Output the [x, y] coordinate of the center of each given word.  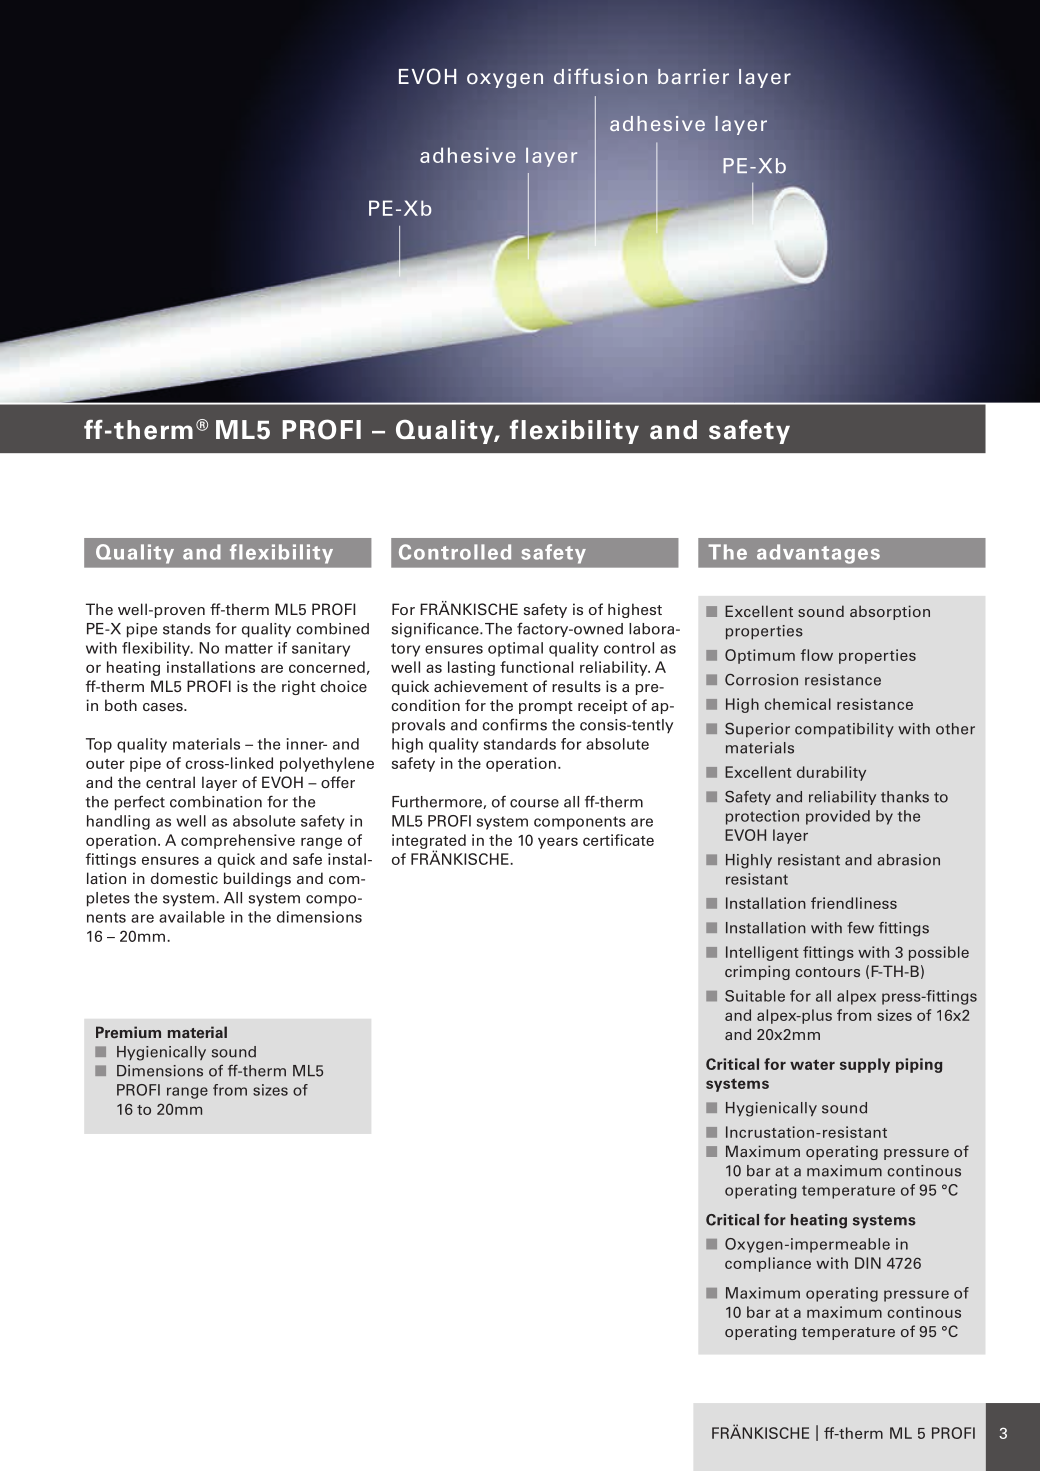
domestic [184, 878]
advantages [818, 554]
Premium [128, 1032]
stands [187, 629]
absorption [890, 612]
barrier [693, 76]
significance [436, 630]
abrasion [908, 860]
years [558, 843]
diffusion [600, 76]
